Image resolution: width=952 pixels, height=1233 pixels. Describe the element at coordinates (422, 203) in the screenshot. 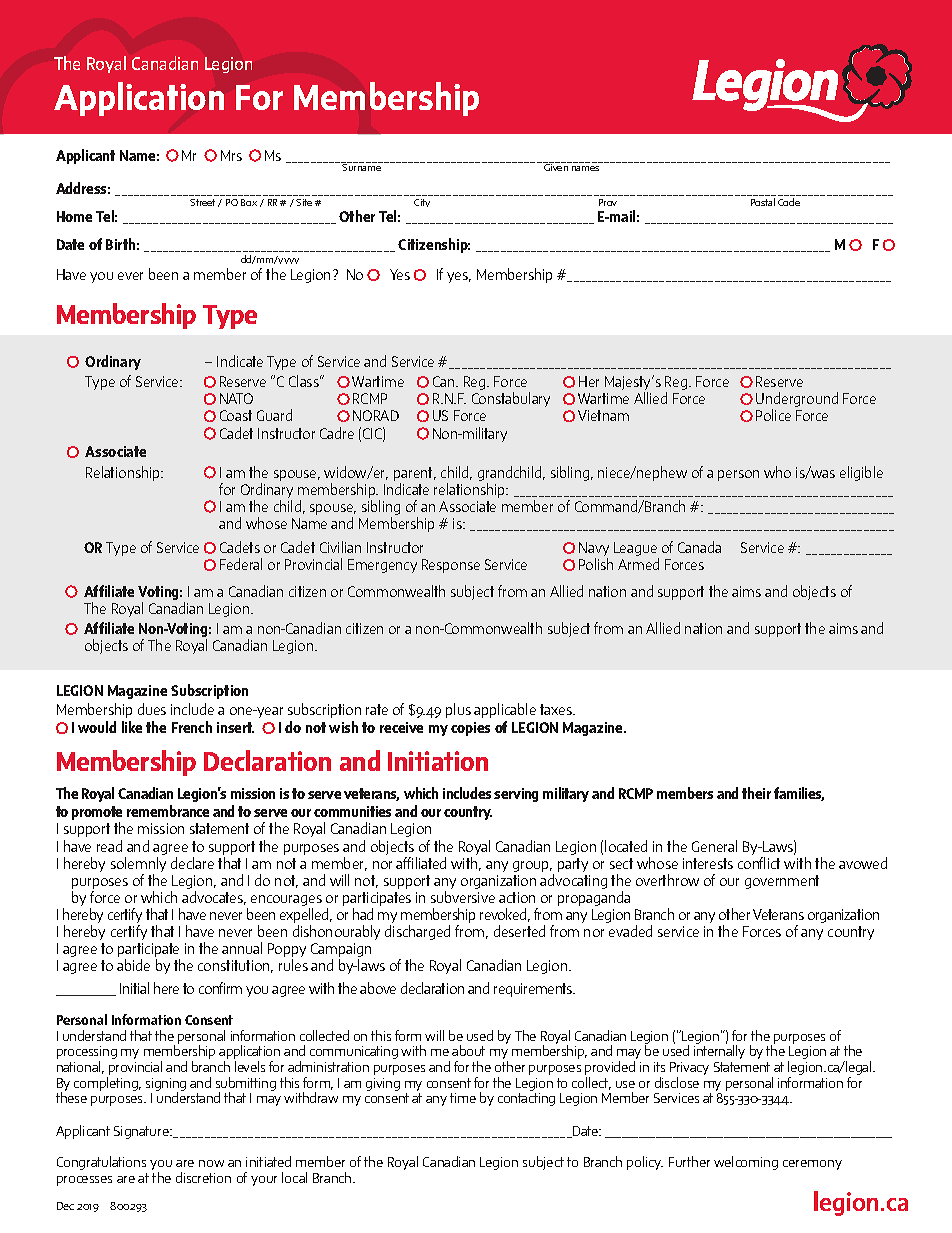

I see `City` at that location.
